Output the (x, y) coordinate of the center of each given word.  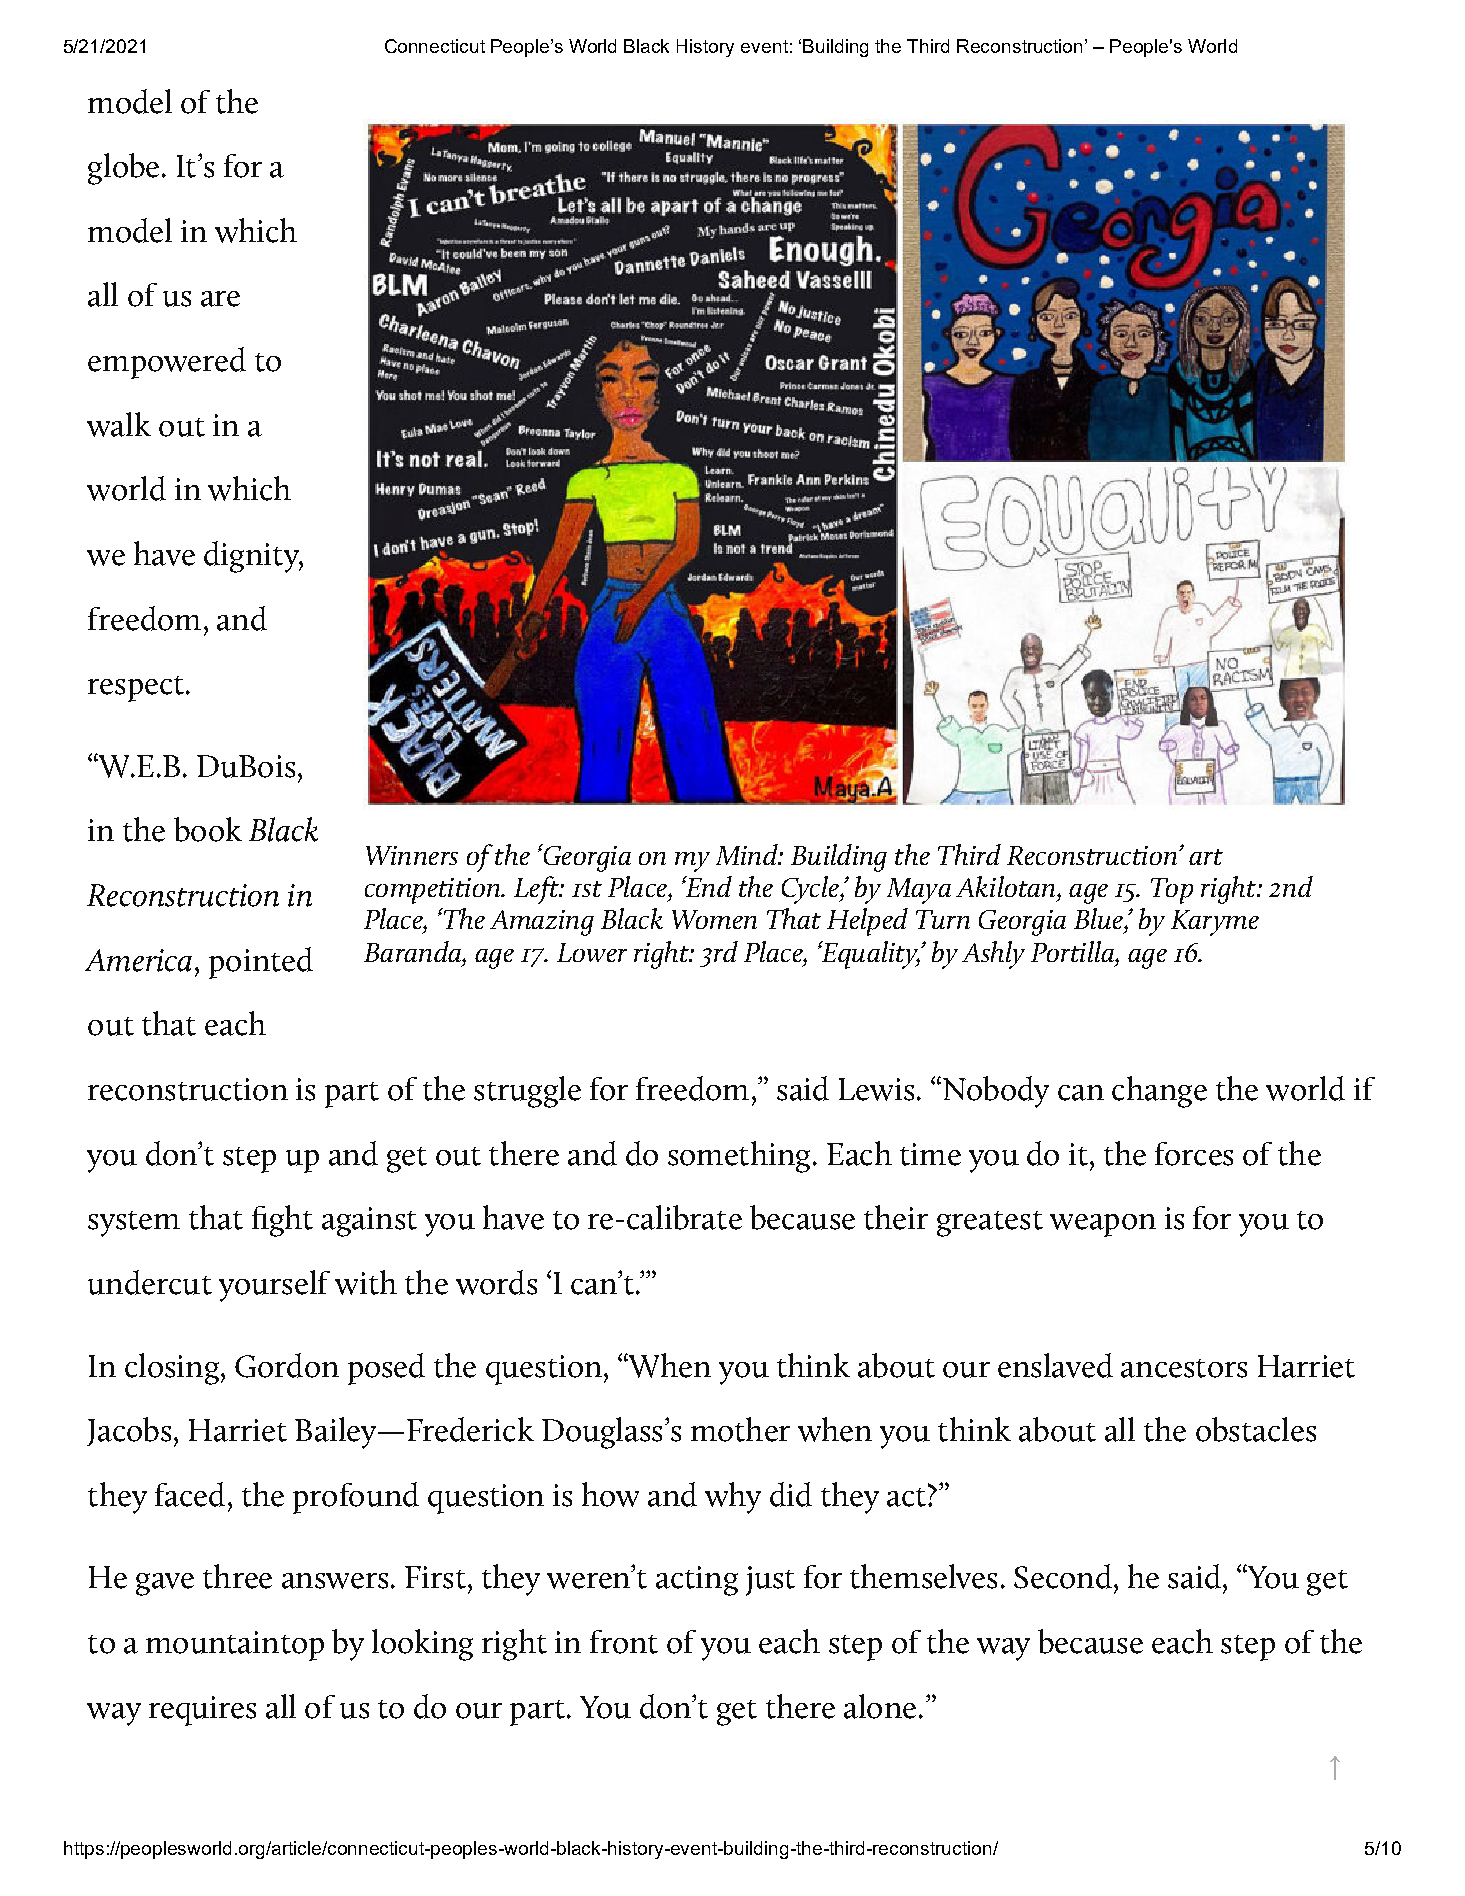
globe (123, 169)
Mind (748, 854)
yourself (274, 1286)
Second (1063, 1576)
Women (714, 919)
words (496, 1282)
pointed (261, 963)
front (624, 1642)
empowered (167, 363)
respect (137, 689)
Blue (1099, 918)
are (220, 299)
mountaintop (235, 1646)
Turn (943, 919)
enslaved (1055, 1365)
